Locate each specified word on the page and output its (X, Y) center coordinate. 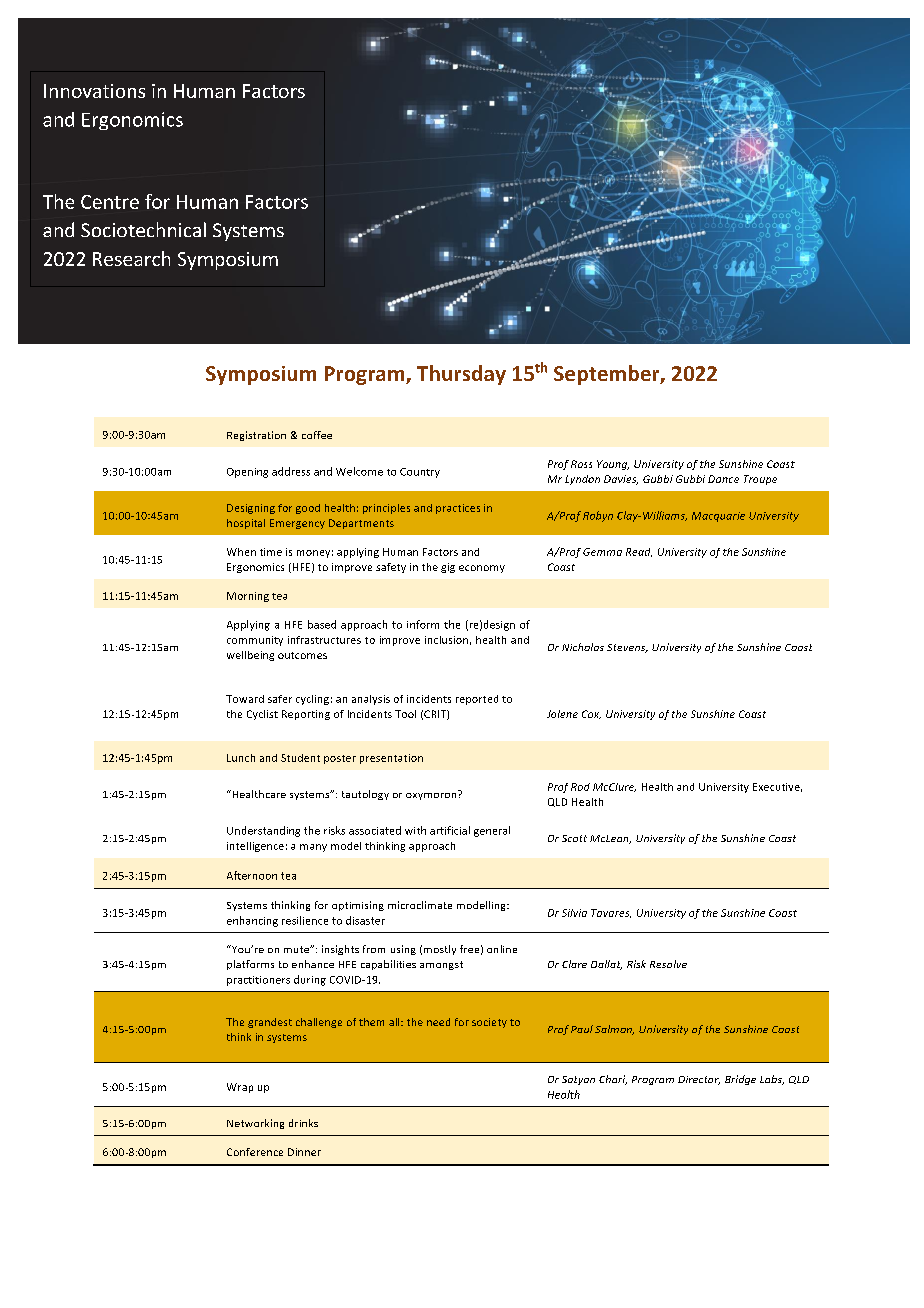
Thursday (461, 375)
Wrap (240, 1088)
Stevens (627, 648)
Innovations (94, 91)
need (438, 1022)
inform (423, 624)
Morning (248, 597)
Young (613, 465)
